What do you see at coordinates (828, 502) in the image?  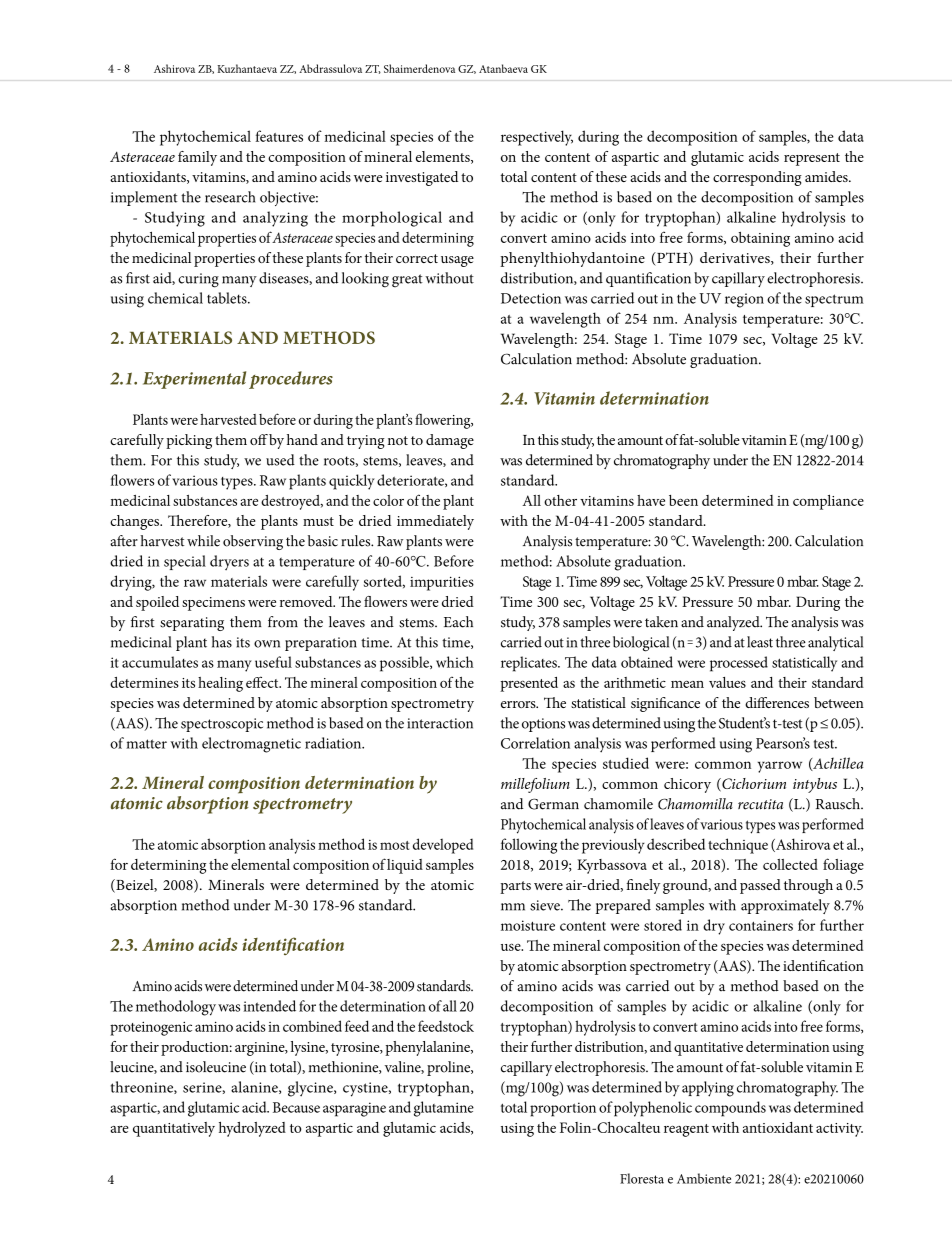 I see `compliance` at bounding box center [828, 502].
